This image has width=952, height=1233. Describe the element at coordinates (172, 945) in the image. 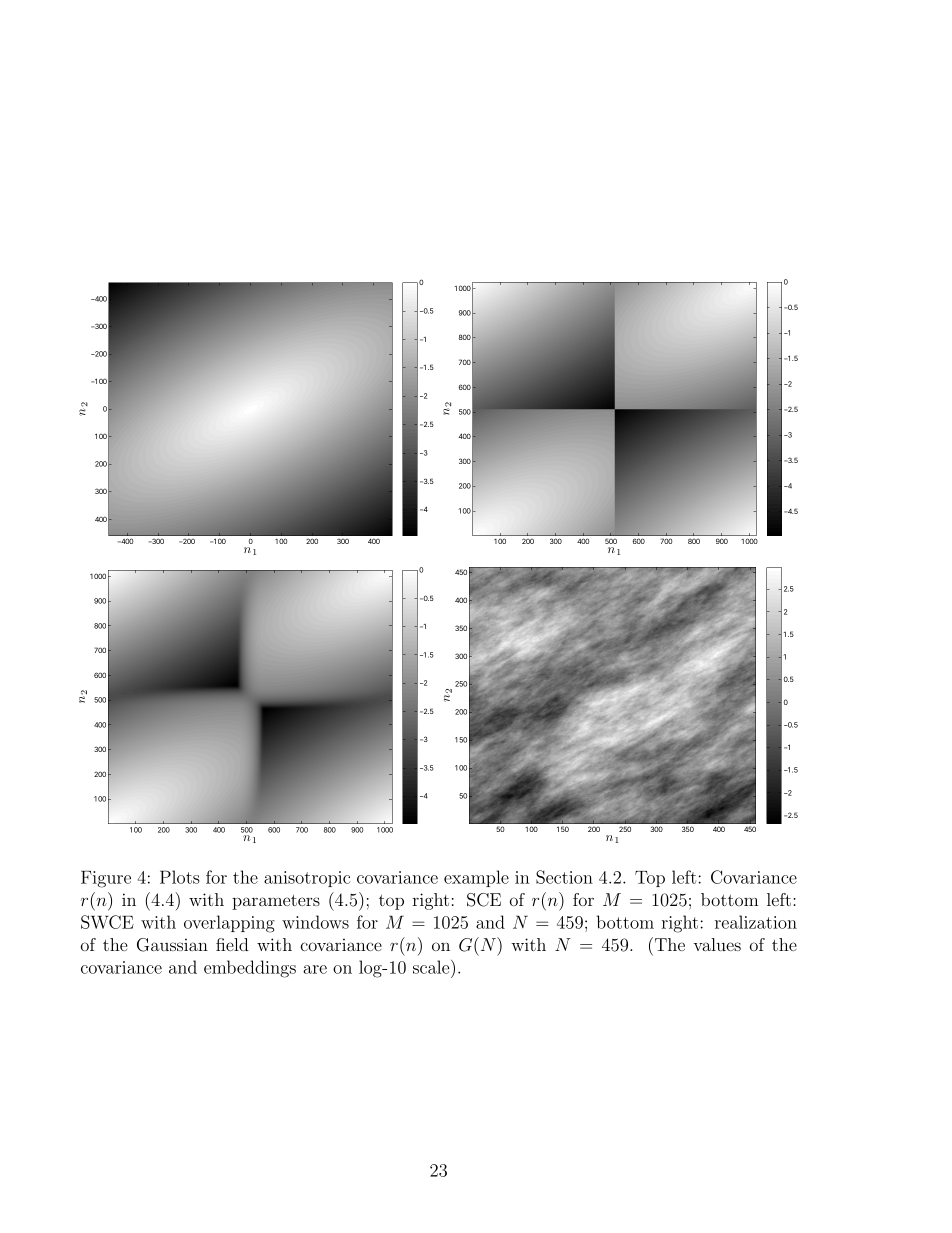

I see `Gaussian` at that location.
